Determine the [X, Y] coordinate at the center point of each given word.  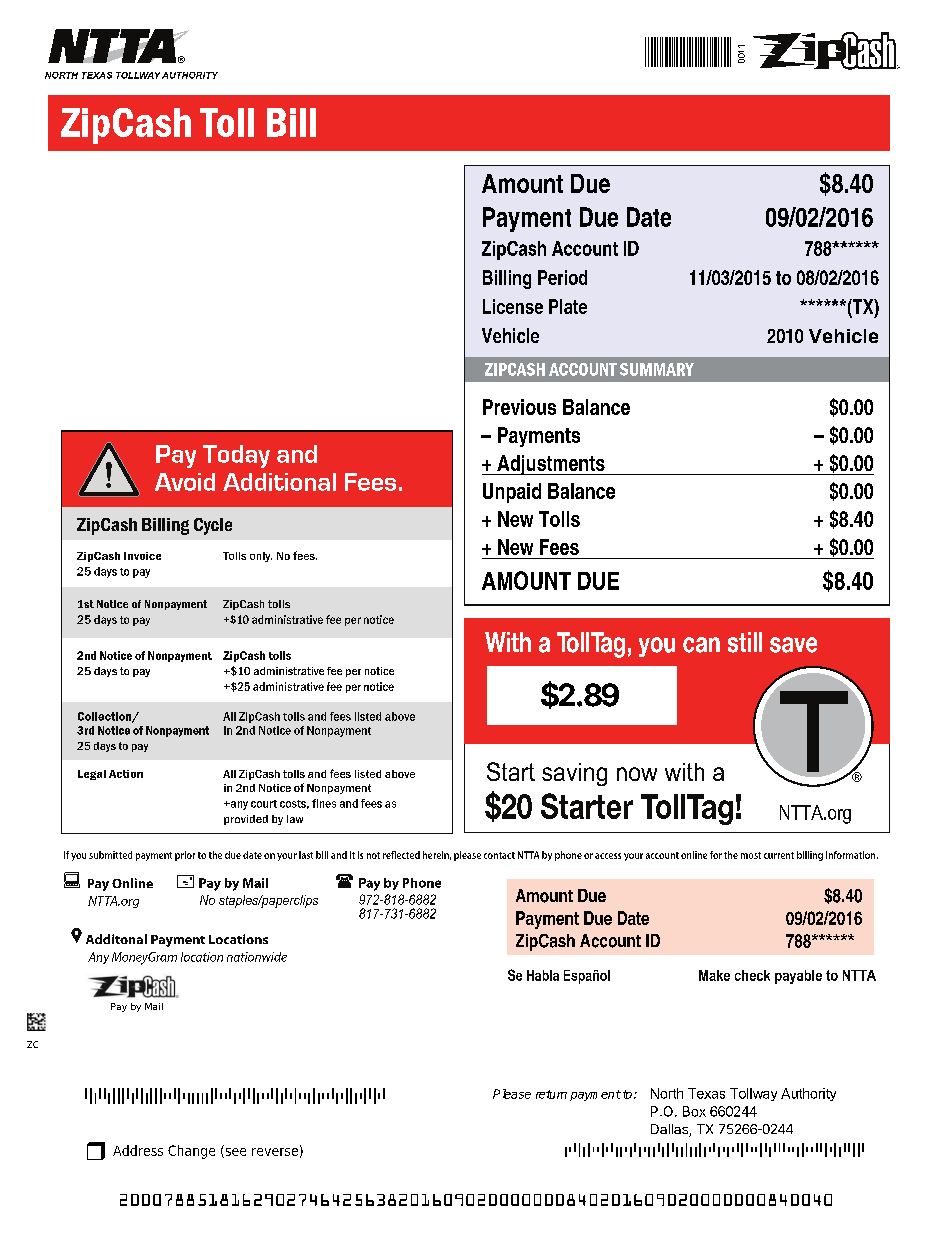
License [513, 306]
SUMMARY [657, 369]
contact [499, 855]
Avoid [185, 482]
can [701, 645]
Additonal [116, 939]
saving [574, 774]
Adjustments [551, 465]
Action [126, 774]
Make [714, 975]
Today [236, 456]
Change [191, 1152]
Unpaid [512, 493]
